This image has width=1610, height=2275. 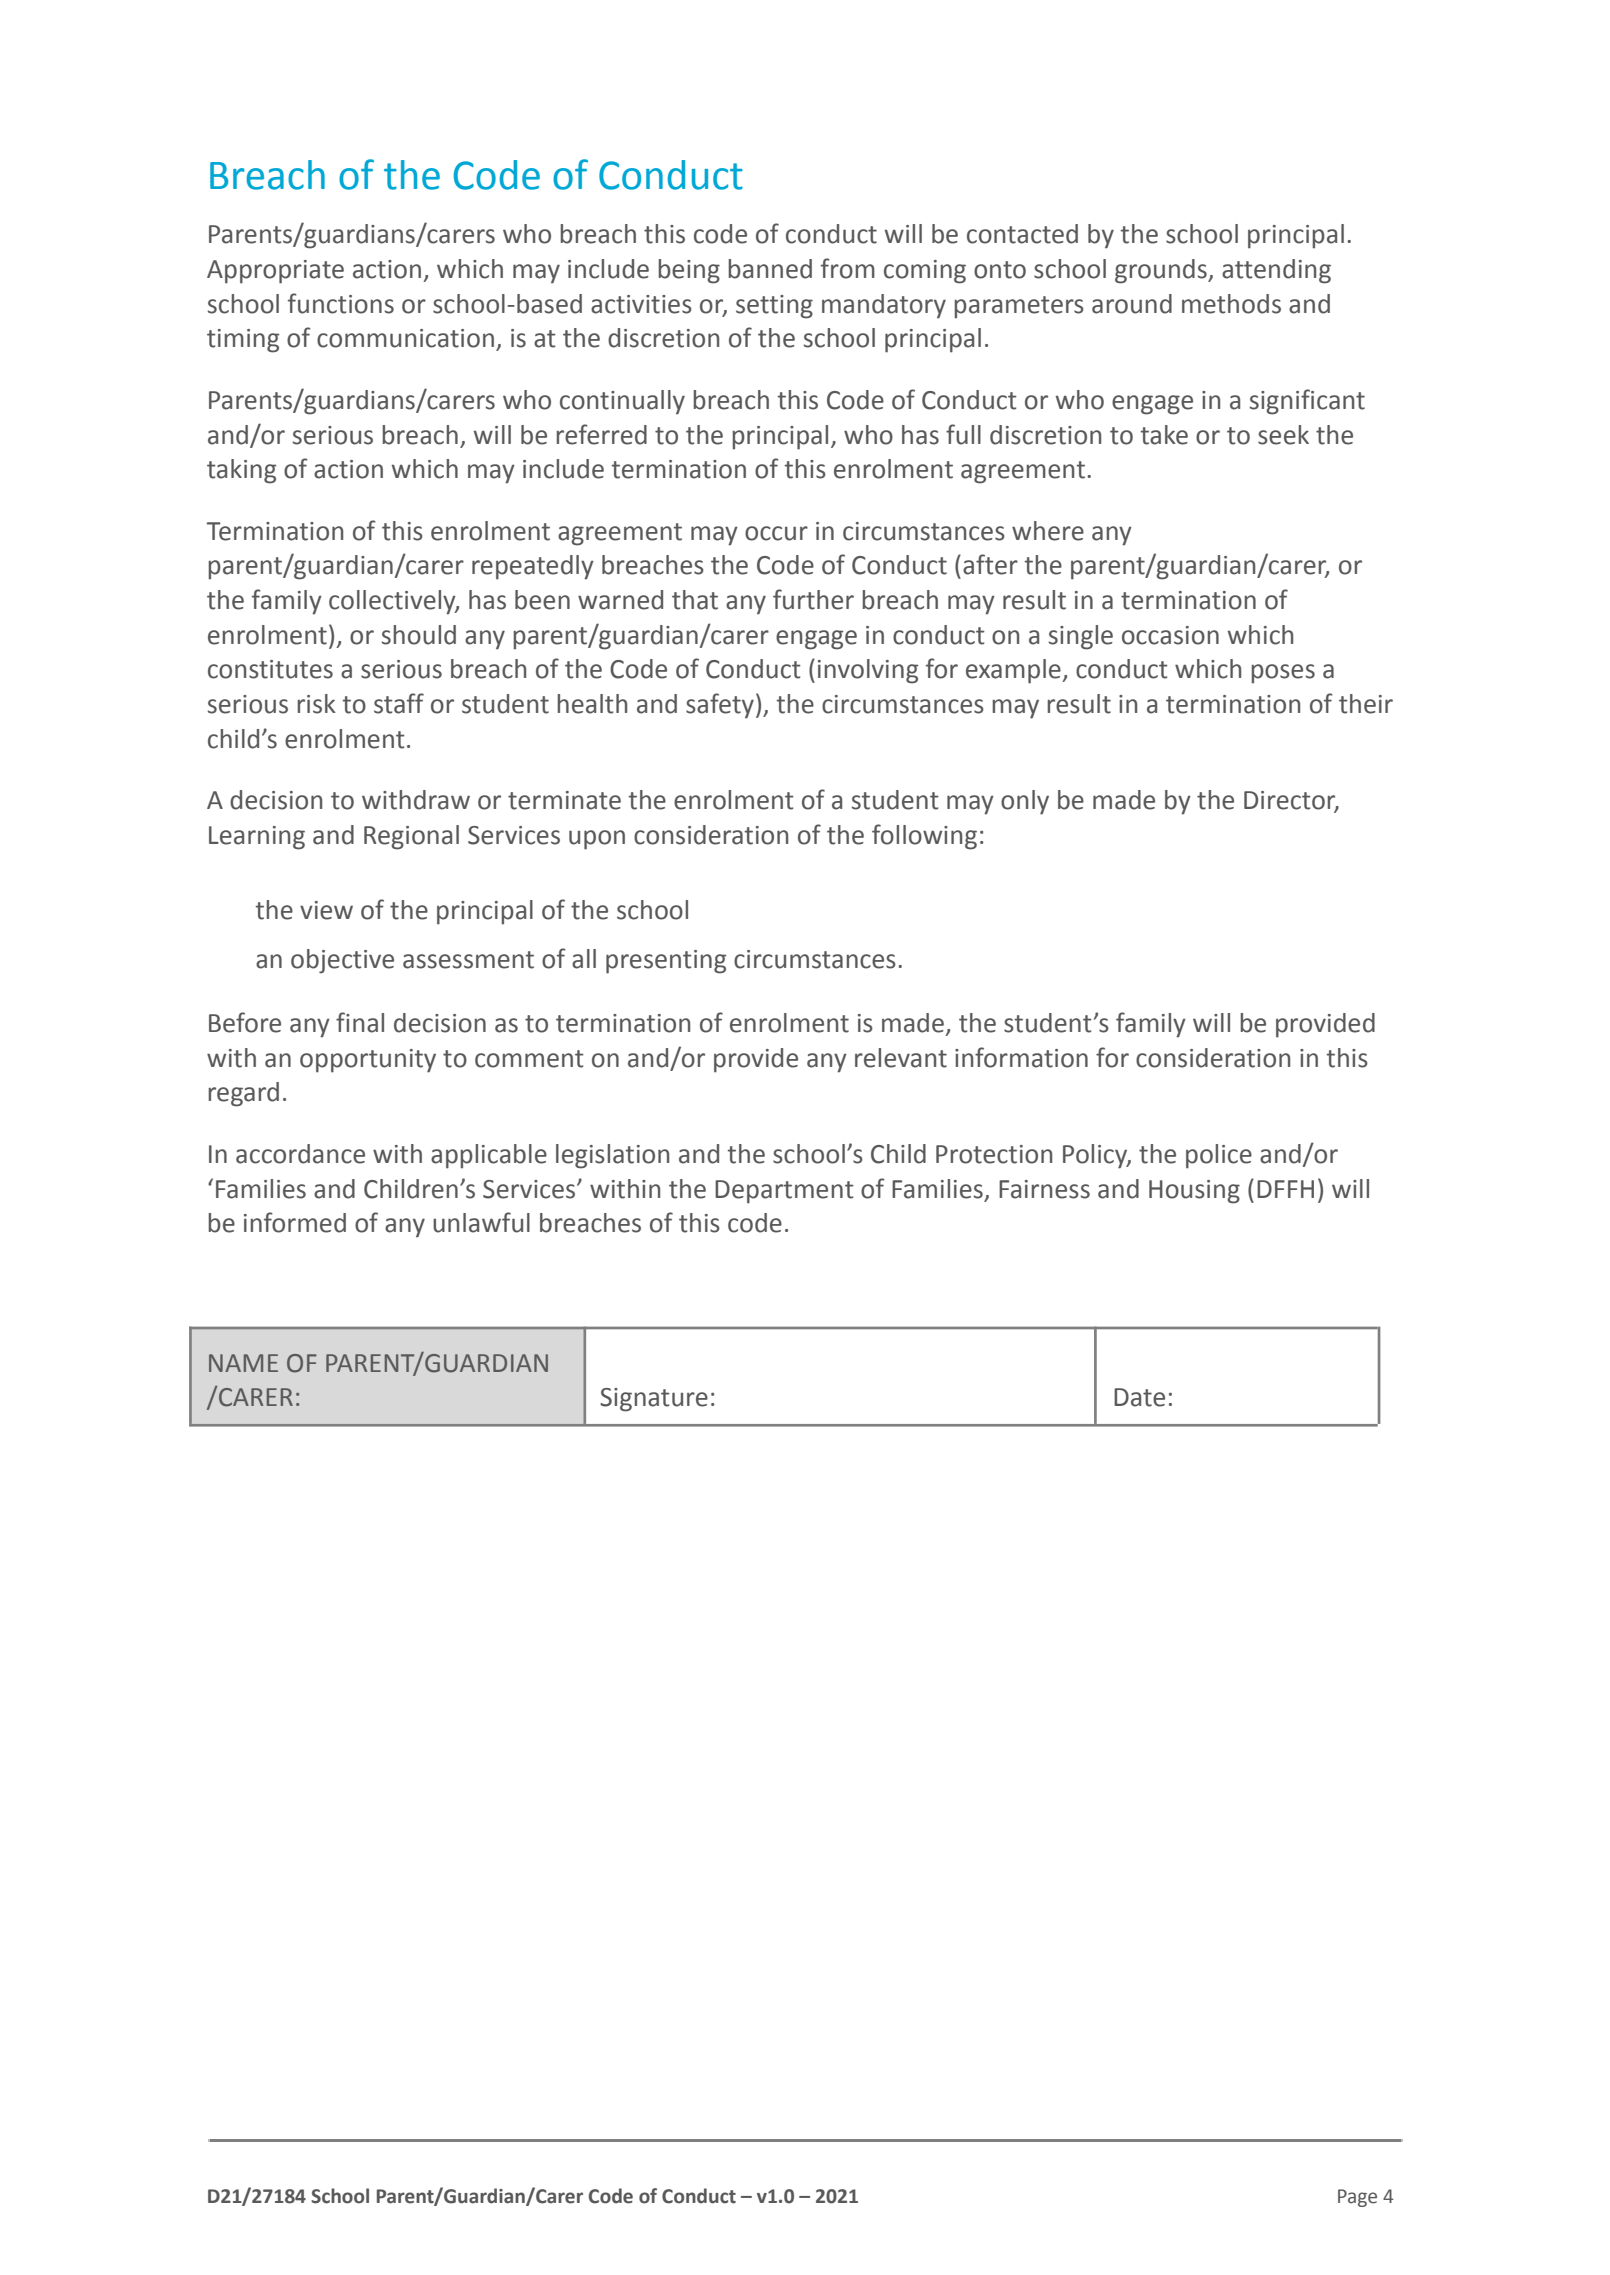 What do you see at coordinates (1231, 304) in the image?
I see `methods` at bounding box center [1231, 304].
